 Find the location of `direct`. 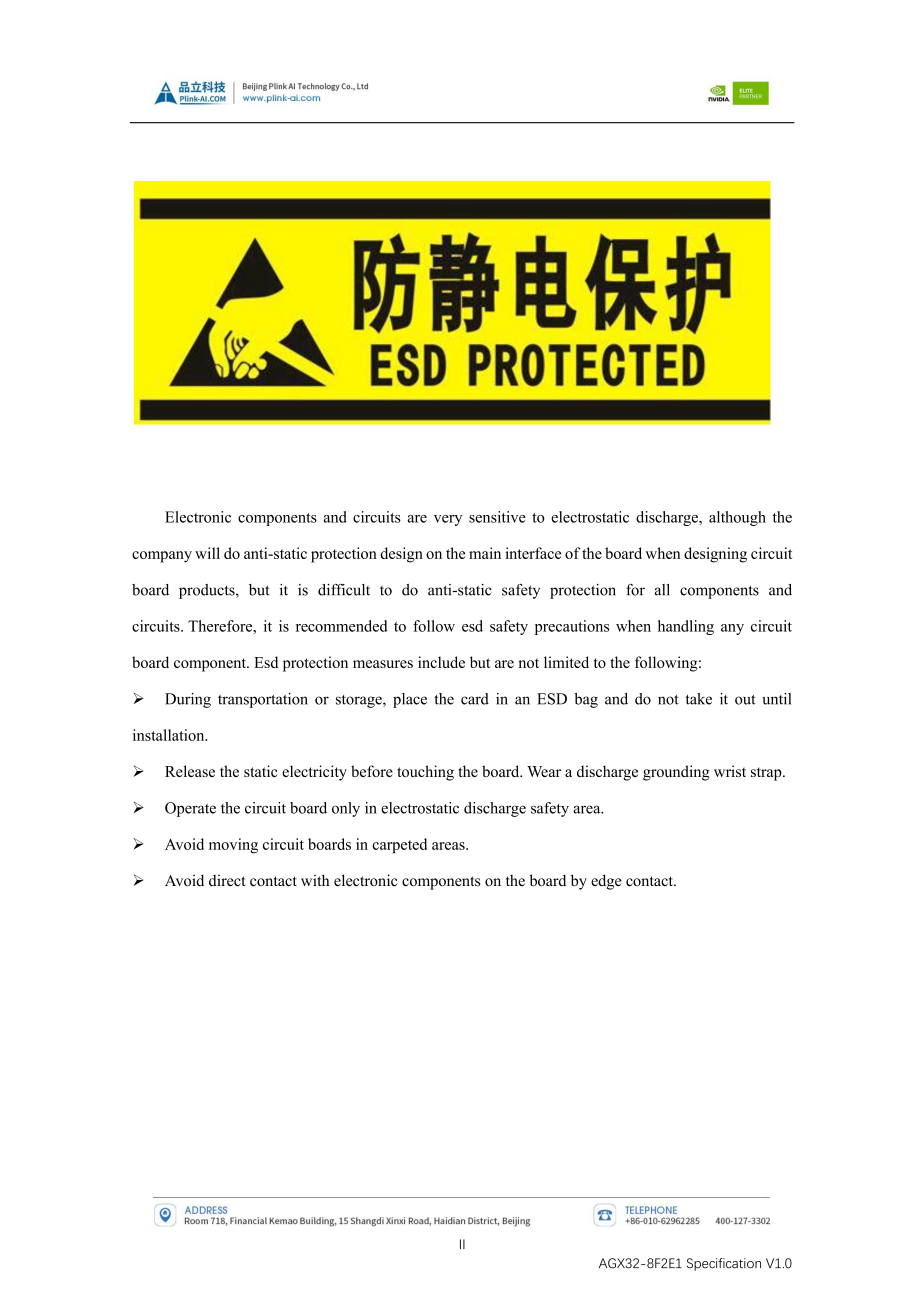

direct is located at coordinates (227, 881).
